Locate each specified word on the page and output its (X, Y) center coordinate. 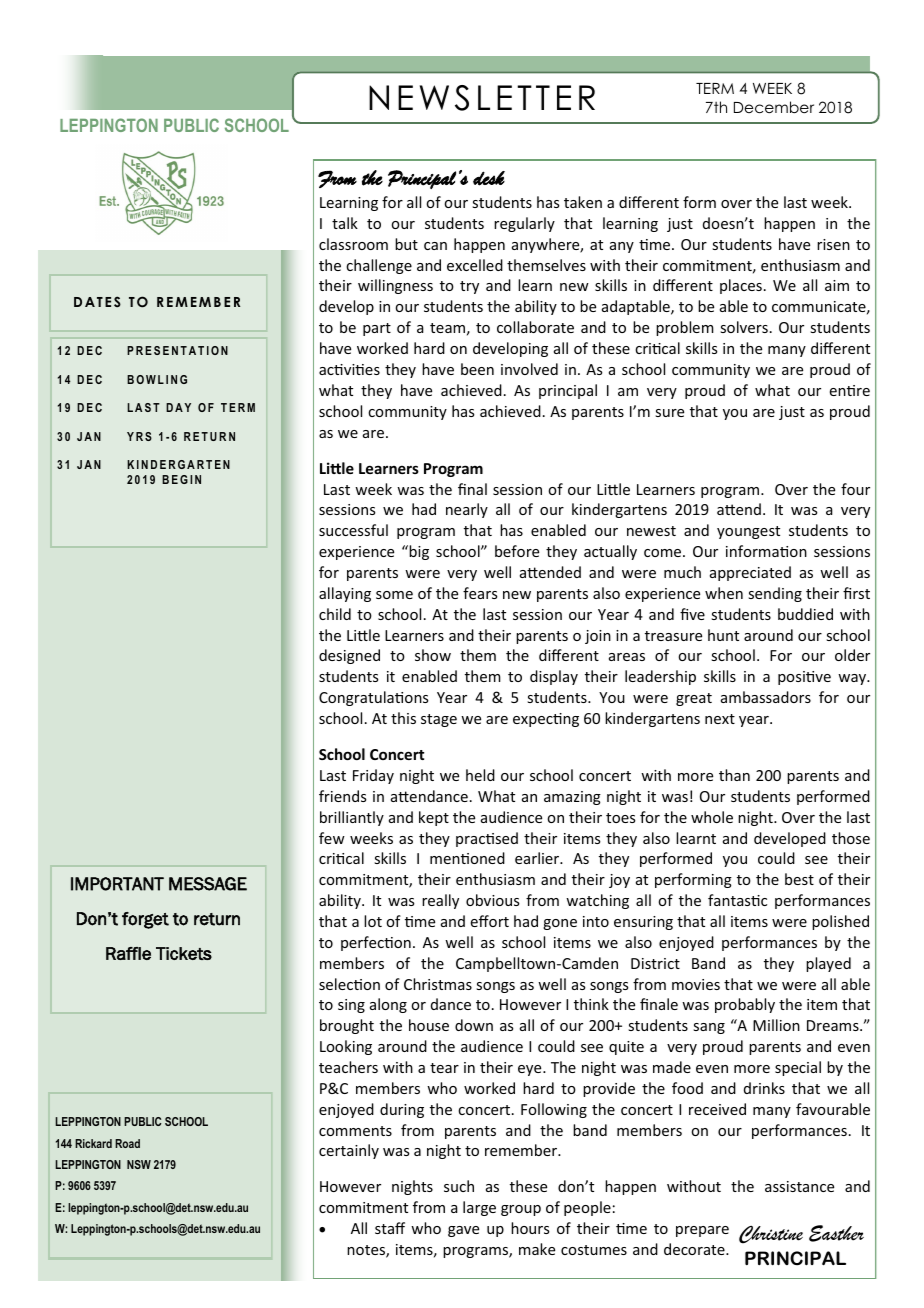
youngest (748, 532)
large (479, 1208)
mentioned (467, 858)
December (774, 107)
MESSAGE (208, 884)
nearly (467, 510)
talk (345, 223)
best (799, 879)
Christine (771, 1235)
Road (127, 1143)
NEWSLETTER (482, 98)
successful (353, 530)
